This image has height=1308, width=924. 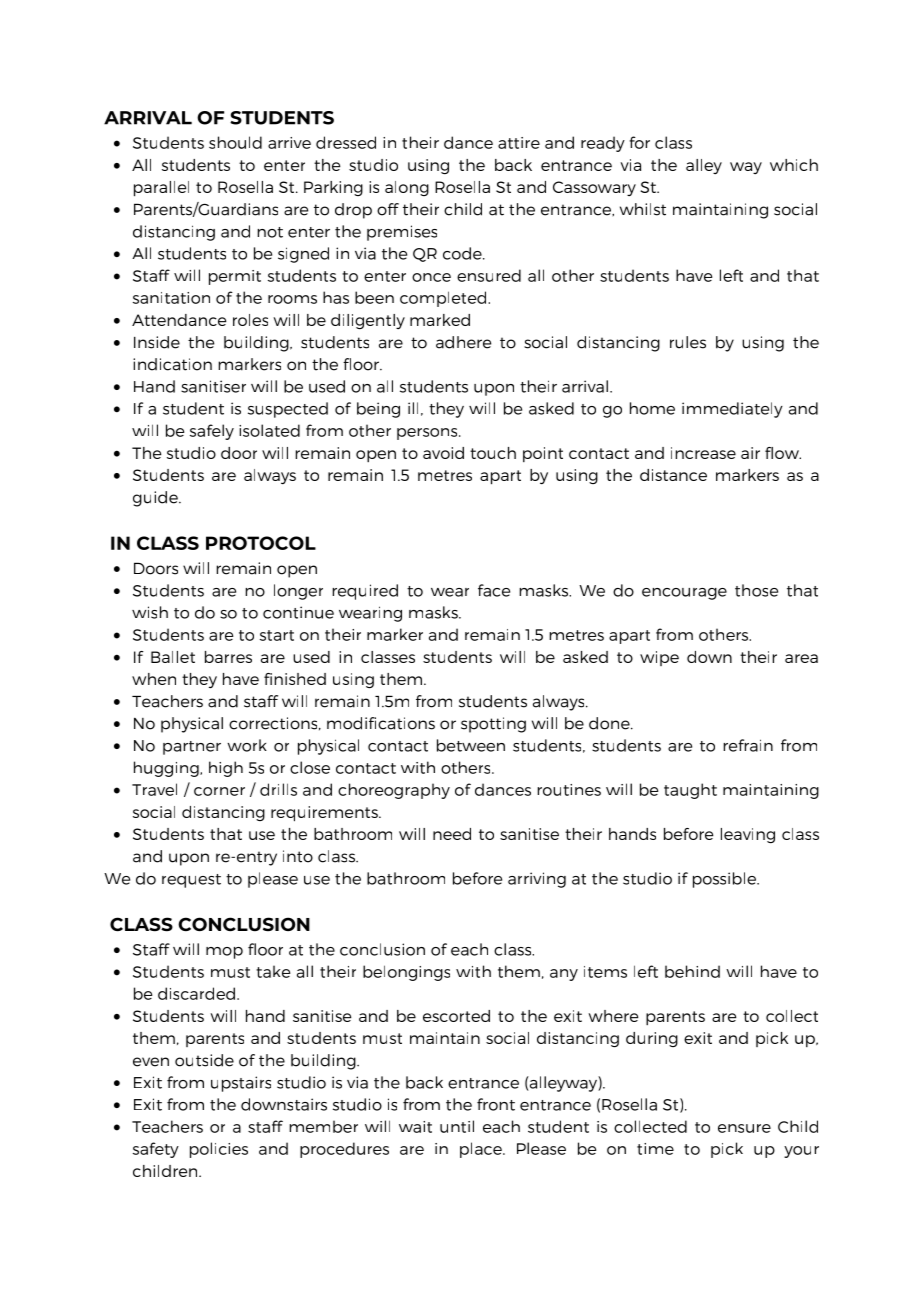 I want to click on start, so click(x=277, y=635).
